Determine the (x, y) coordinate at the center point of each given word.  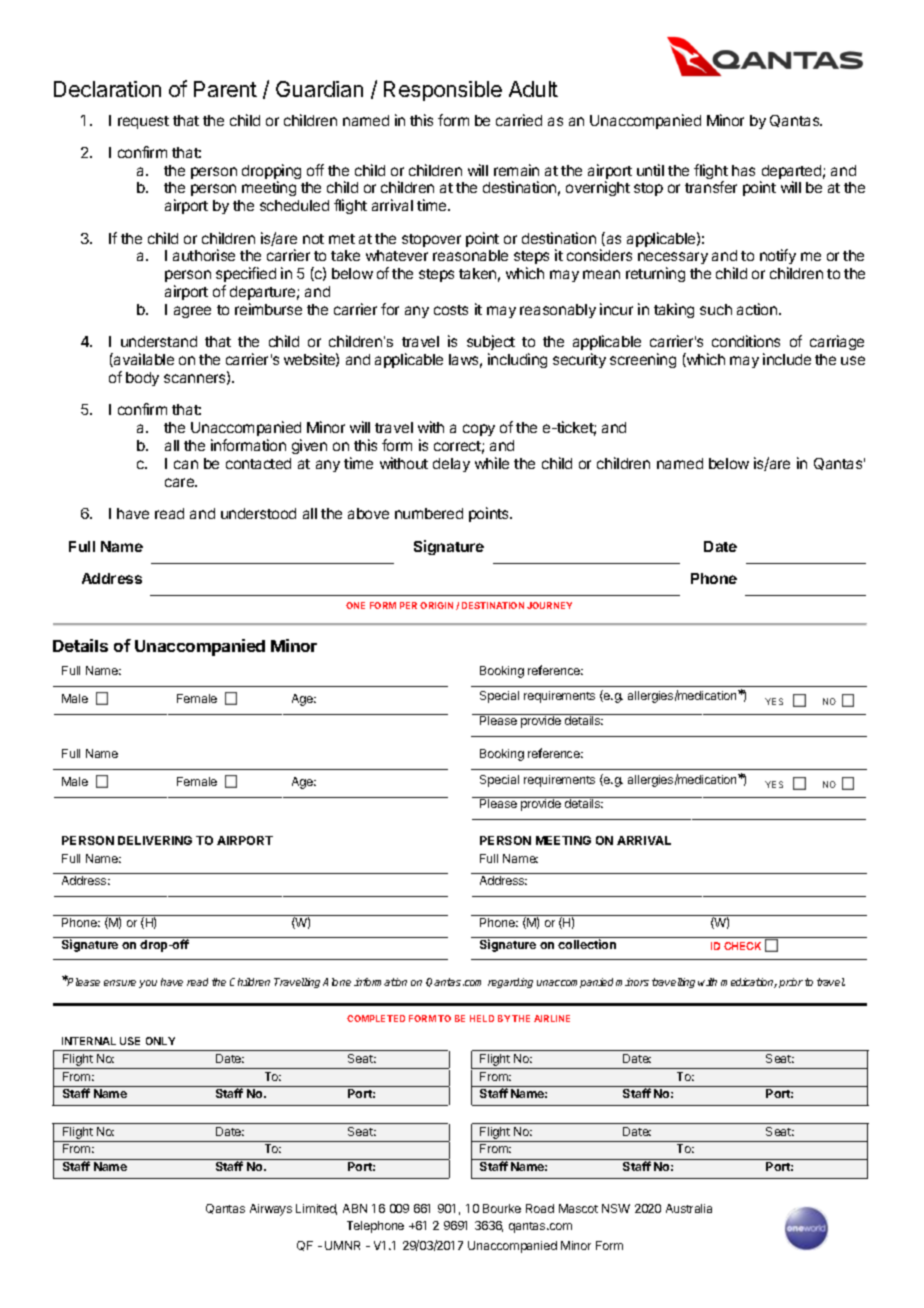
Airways (271, 1210)
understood (258, 513)
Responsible (443, 91)
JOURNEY (549, 605)
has (743, 170)
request (143, 122)
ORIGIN (436, 605)
